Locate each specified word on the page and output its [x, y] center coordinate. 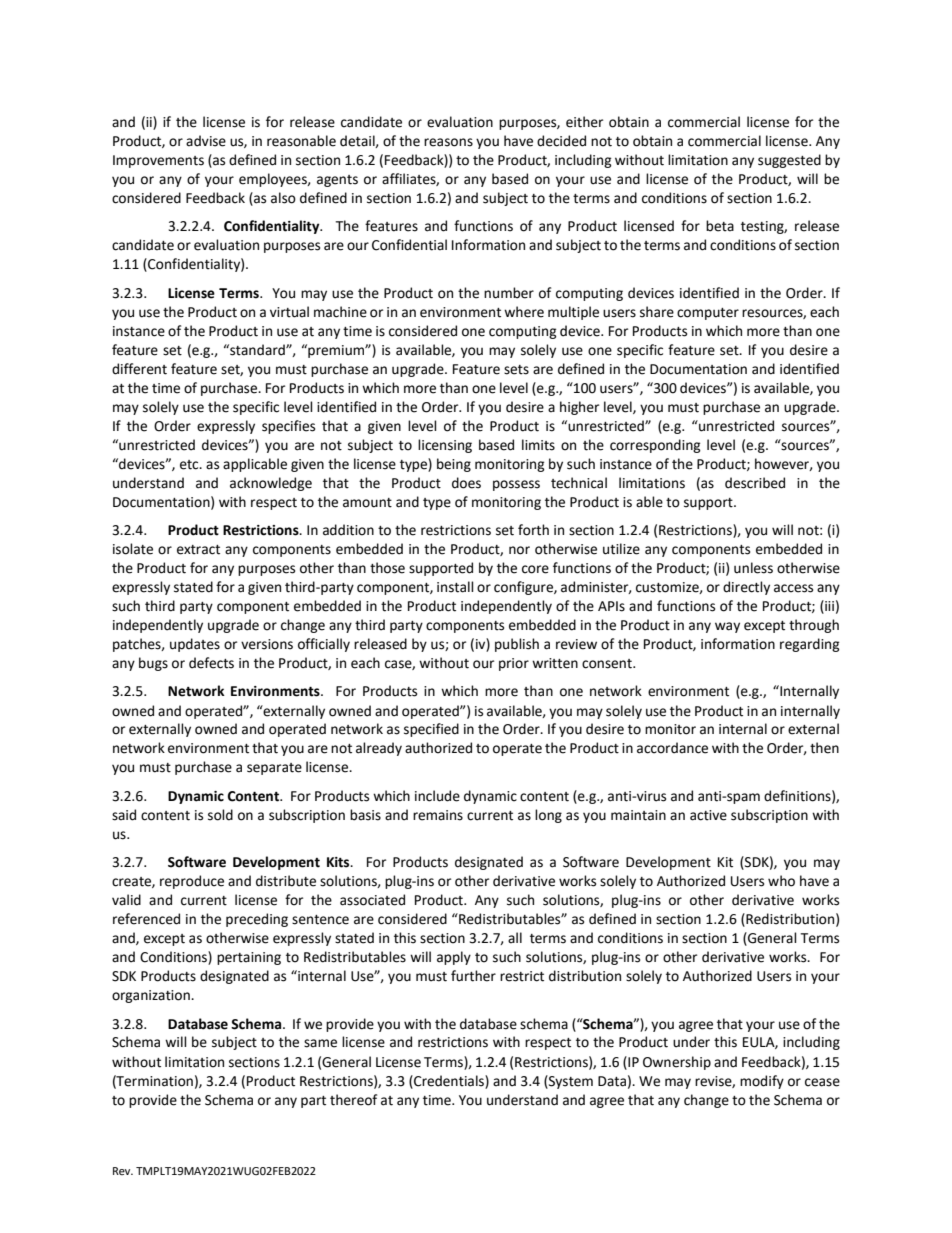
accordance [672, 748]
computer [708, 314]
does [466, 483]
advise [206, 141]
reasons [448, 142]
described [755, 483]
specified [431, 730]
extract [198, 550]
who [781, 881]
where [524, 312]
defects [211, 663]
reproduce [192, 882]
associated [372, 900]
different [139, 369]
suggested [789, 161]
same [320, 1043]
